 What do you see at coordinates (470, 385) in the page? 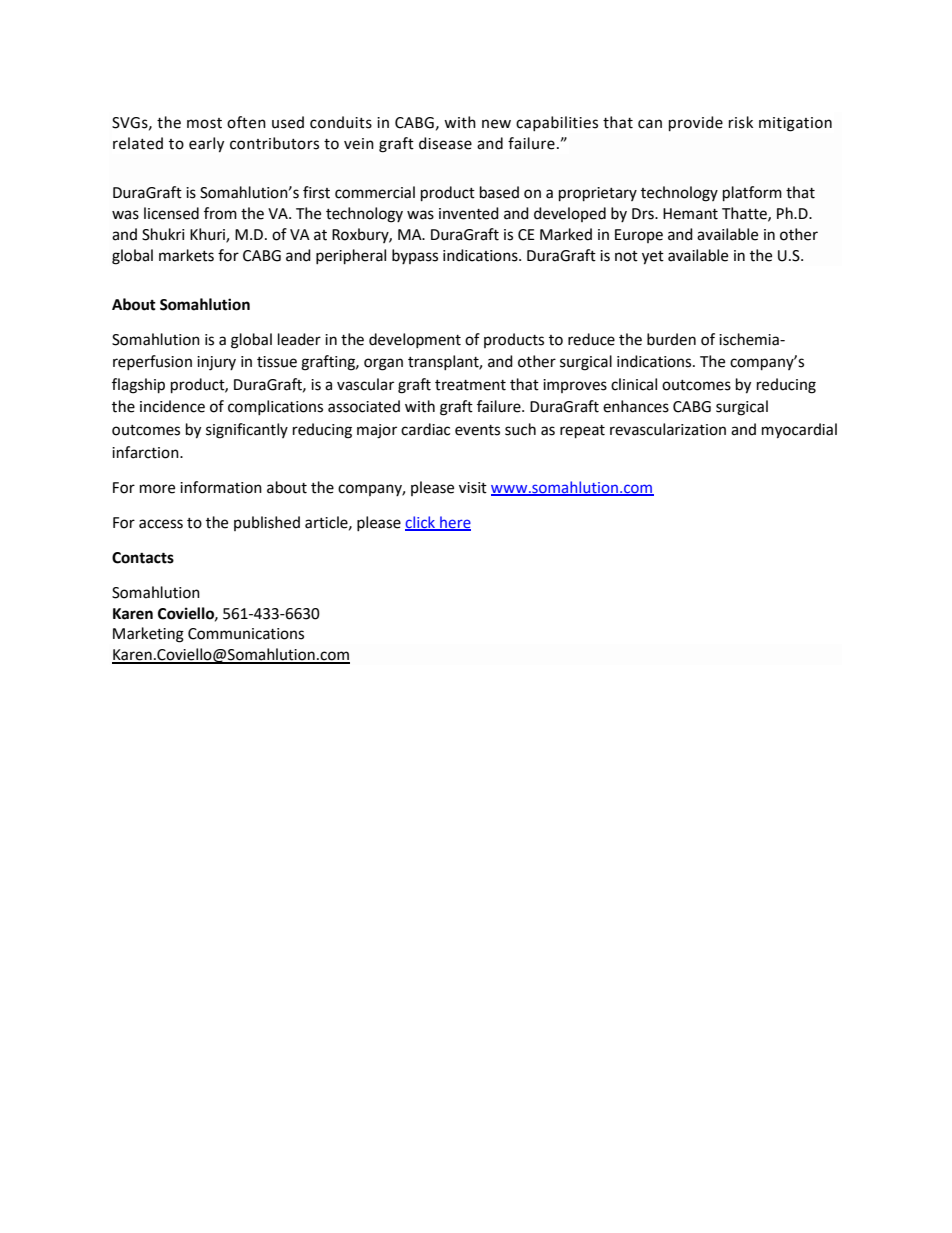
I see `treatment` at bounding box center [470, 385].
